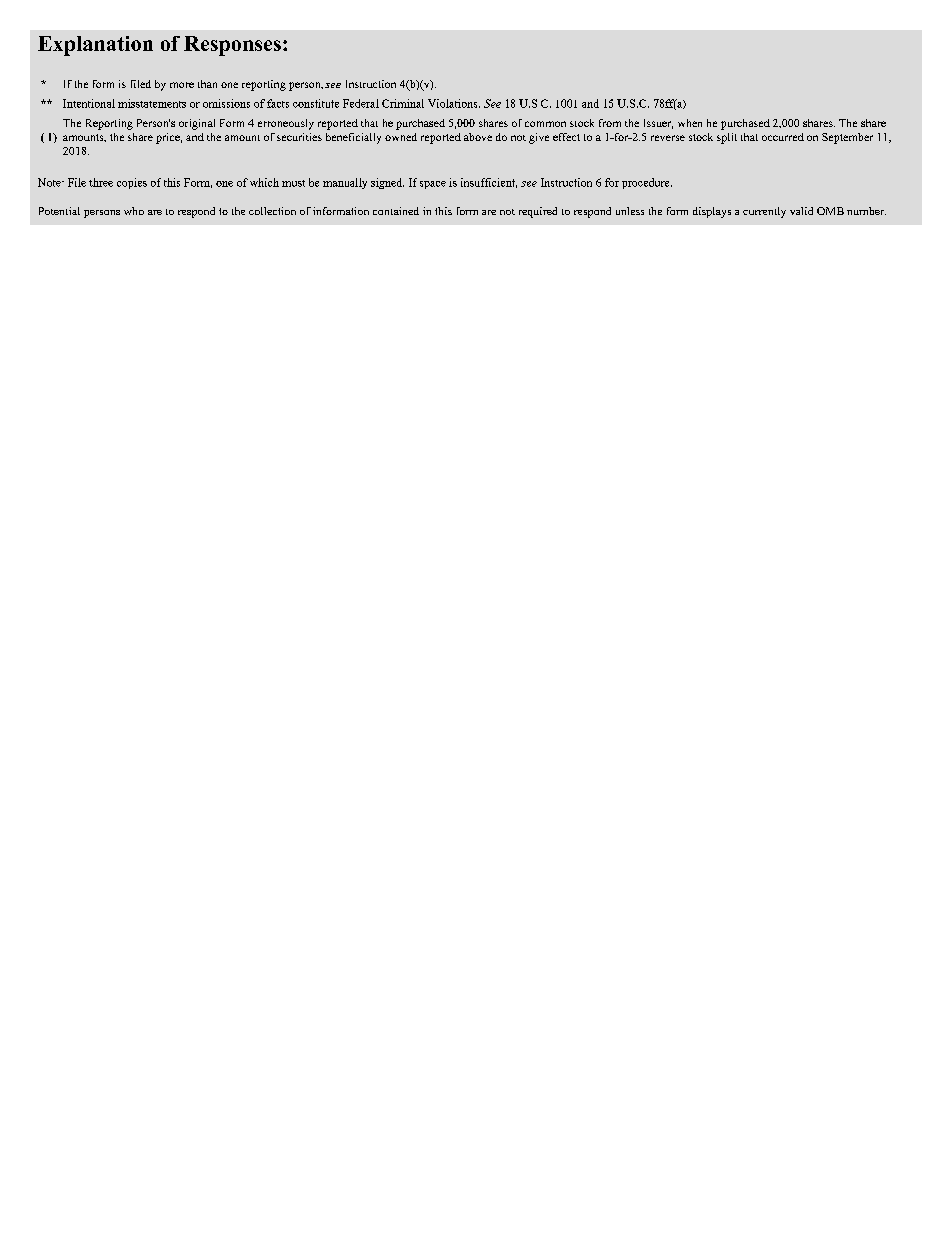 The image size is (952, 1233). What do you see at coordinates (182, 85) in the screenshot?
I see `more` at bounding box center [182, 85].
